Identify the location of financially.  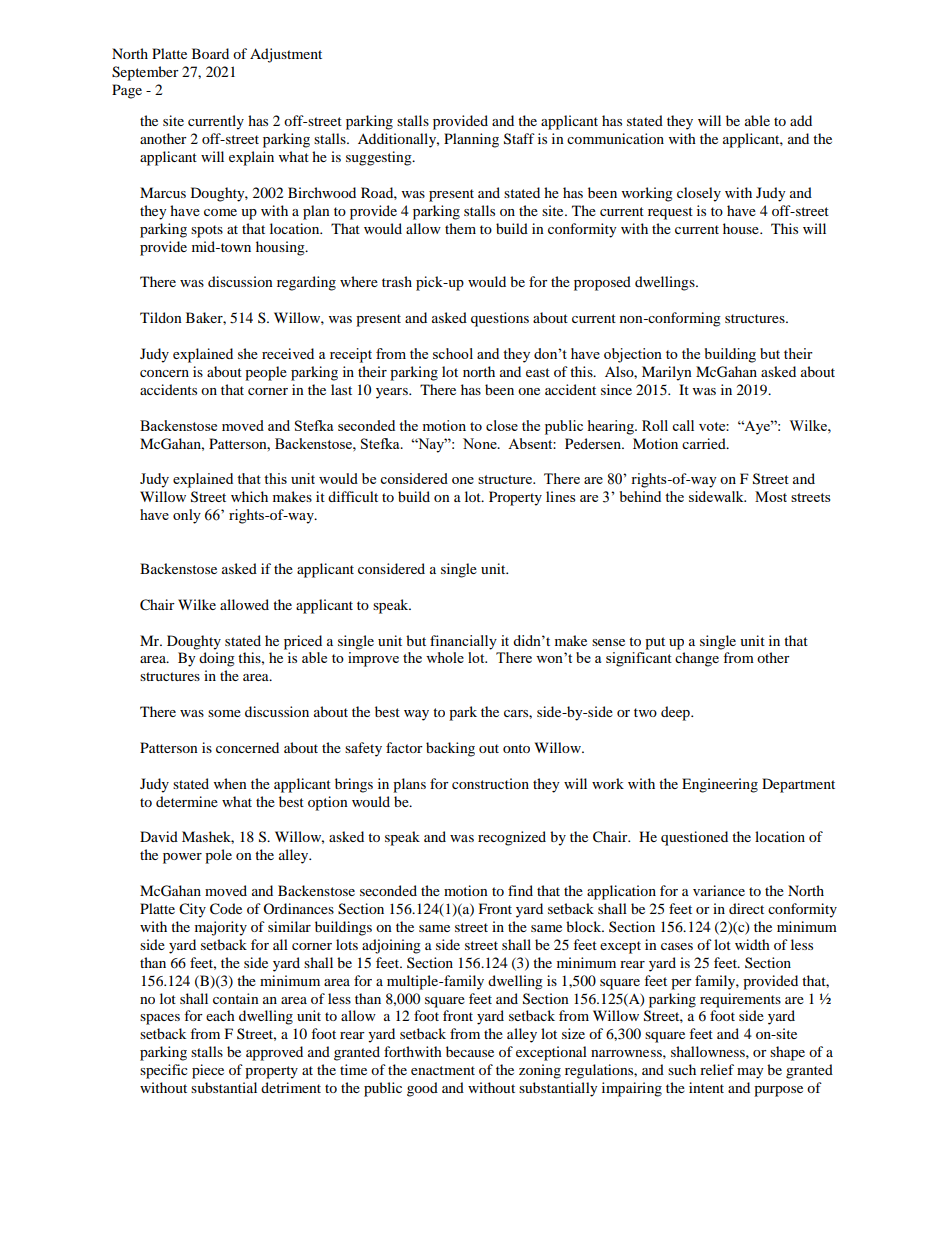
(463, 642).
